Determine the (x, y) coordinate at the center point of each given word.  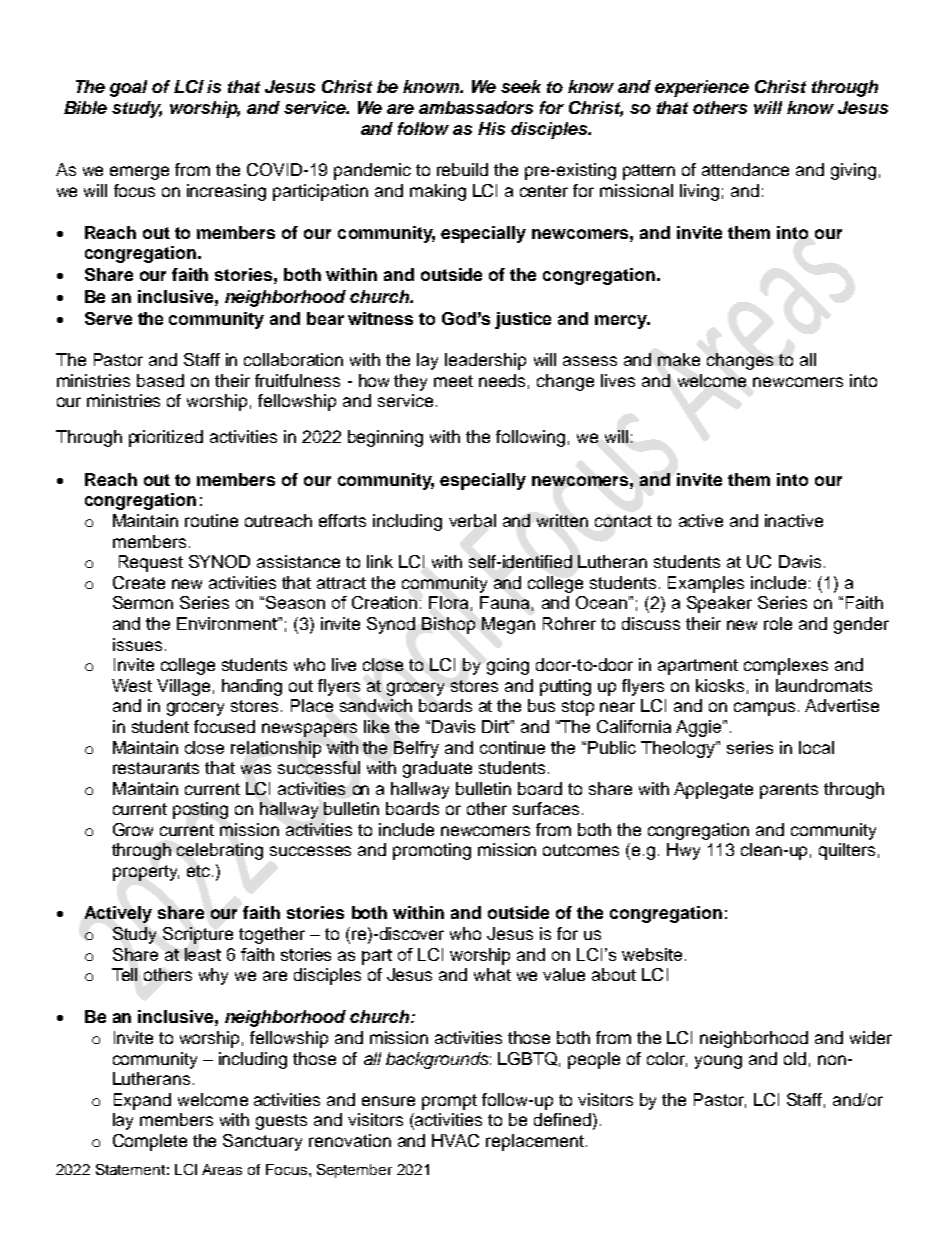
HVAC (455, 1140)
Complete (150, 1142)
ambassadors (476, 107)
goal (128, 88)
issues (137, 644)
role (778, 623)
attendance (745, 169)
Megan (508, 625)
